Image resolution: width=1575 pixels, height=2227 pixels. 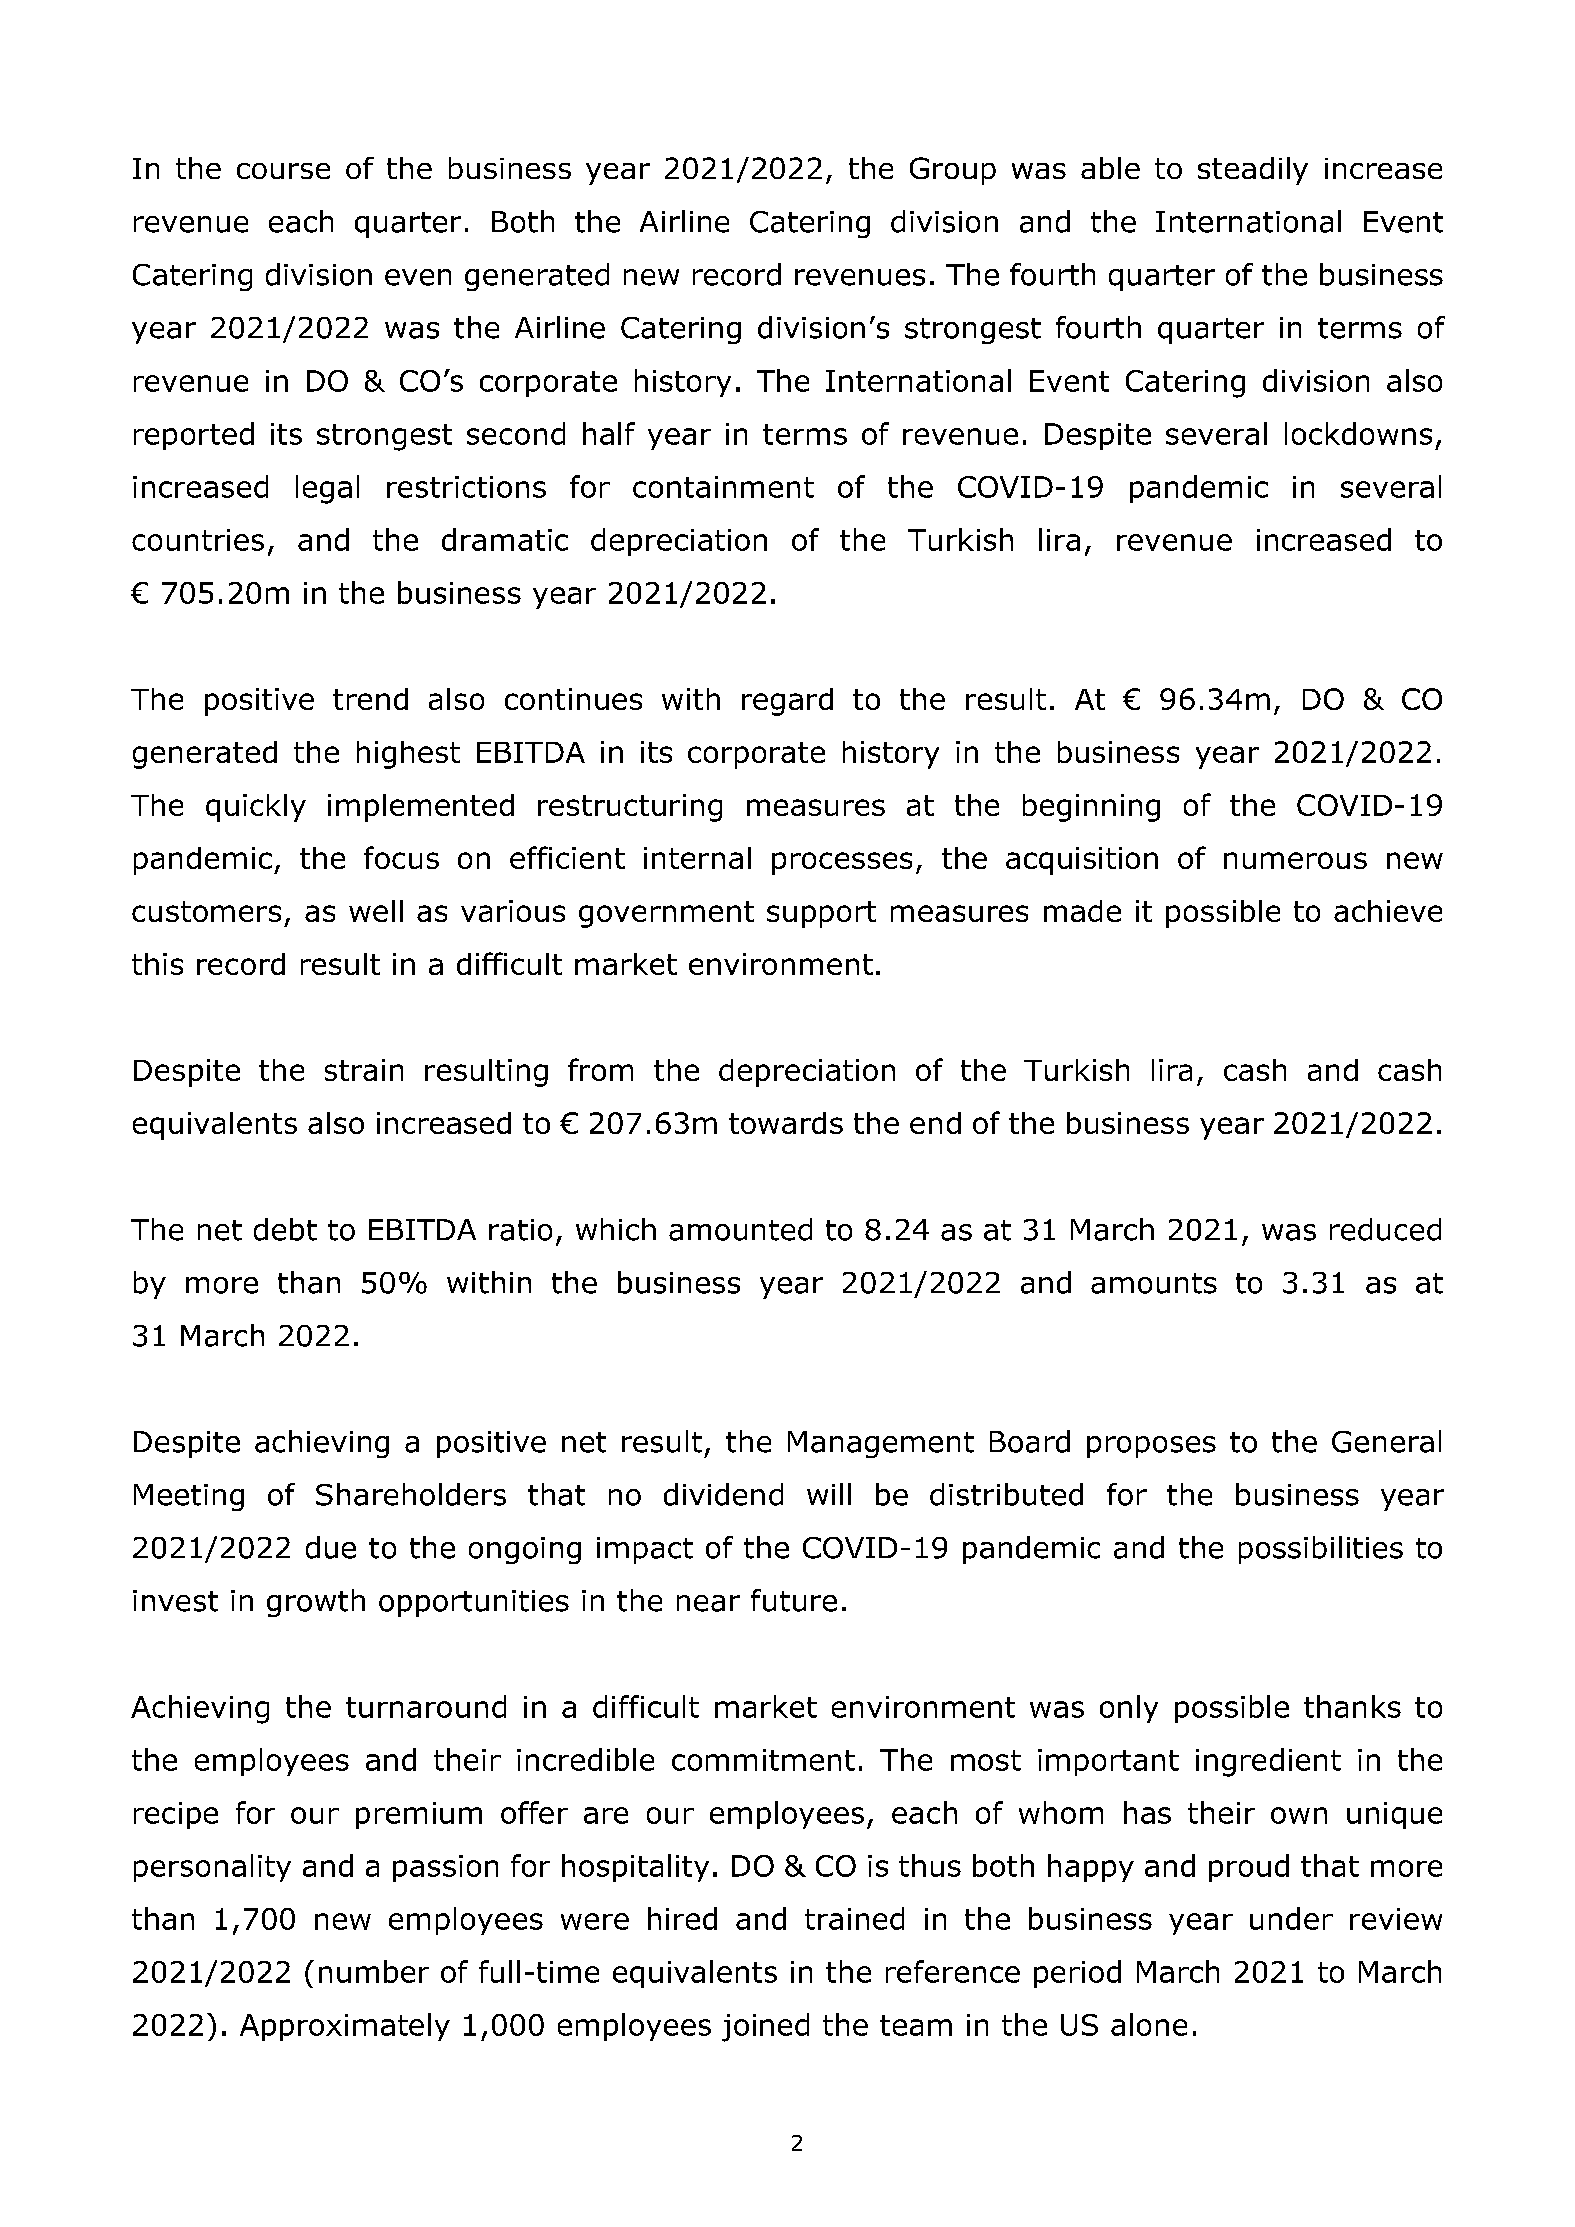 What do you see at coordinates (1253, 171) in the screenshot?
I see `steadily` at bounding box center [1253, 171].
